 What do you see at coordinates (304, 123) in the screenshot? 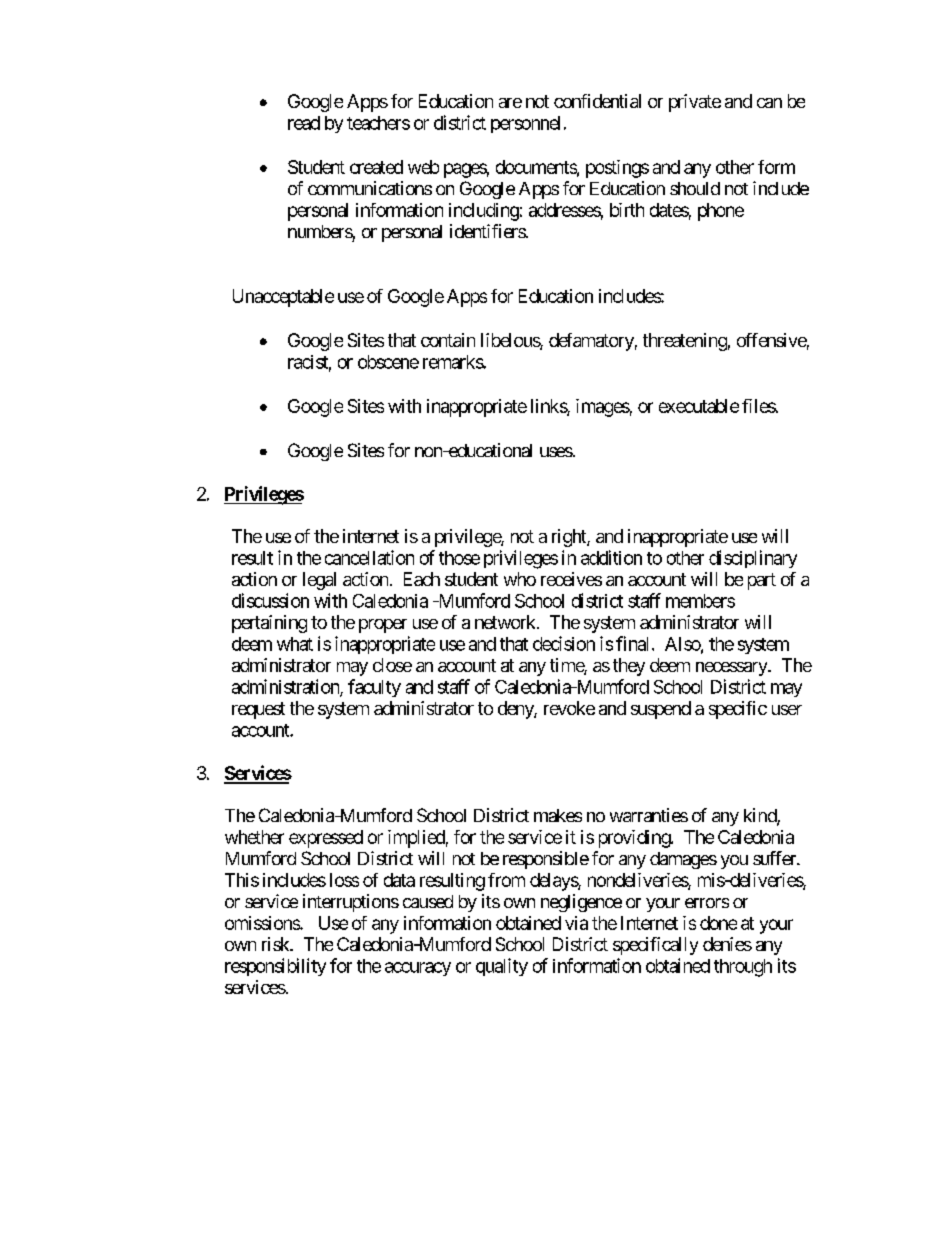
I see `read` at bounding box center [304, 123].
